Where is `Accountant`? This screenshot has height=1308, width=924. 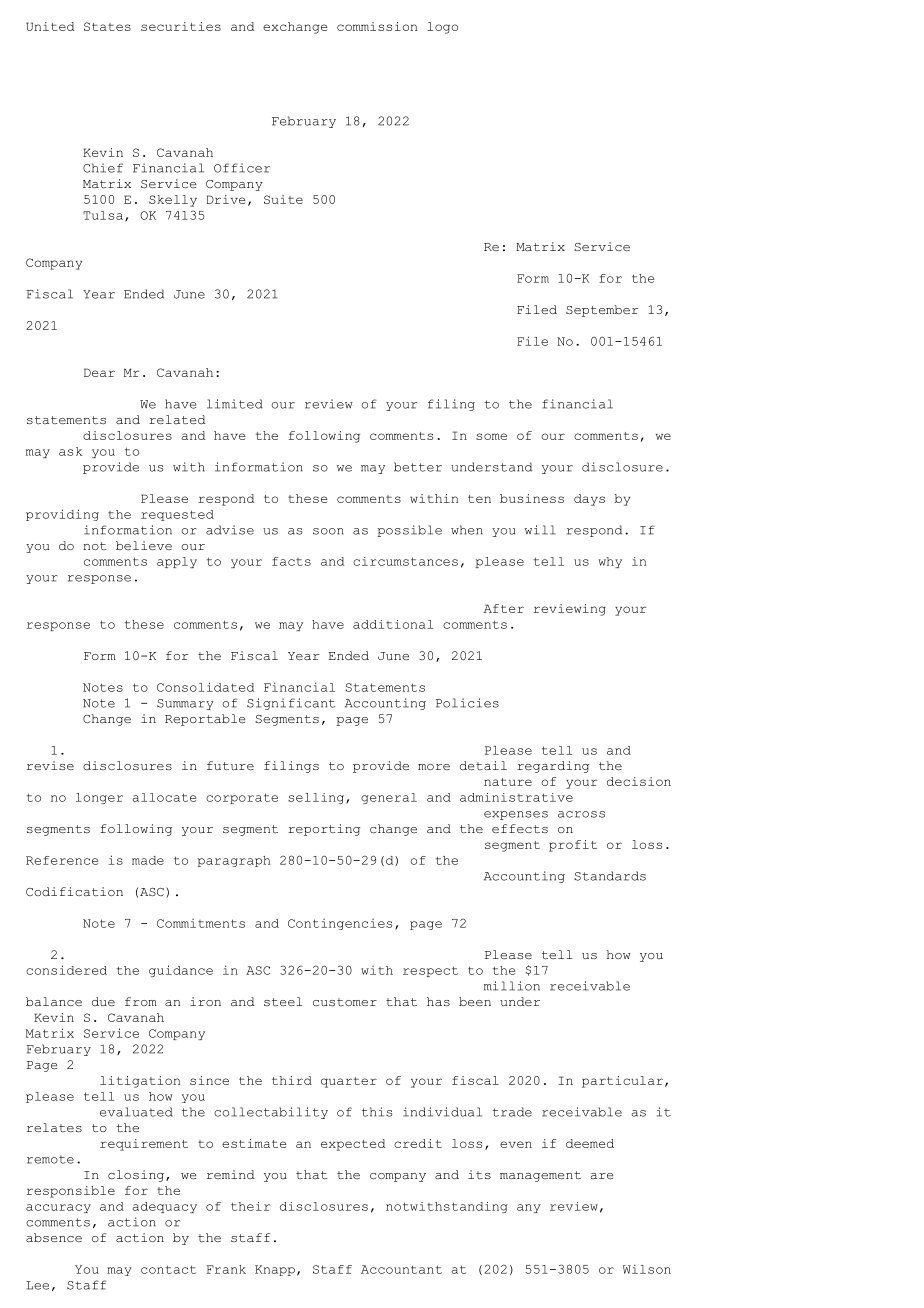
Accountant is located at coordinates (401, 1269).
